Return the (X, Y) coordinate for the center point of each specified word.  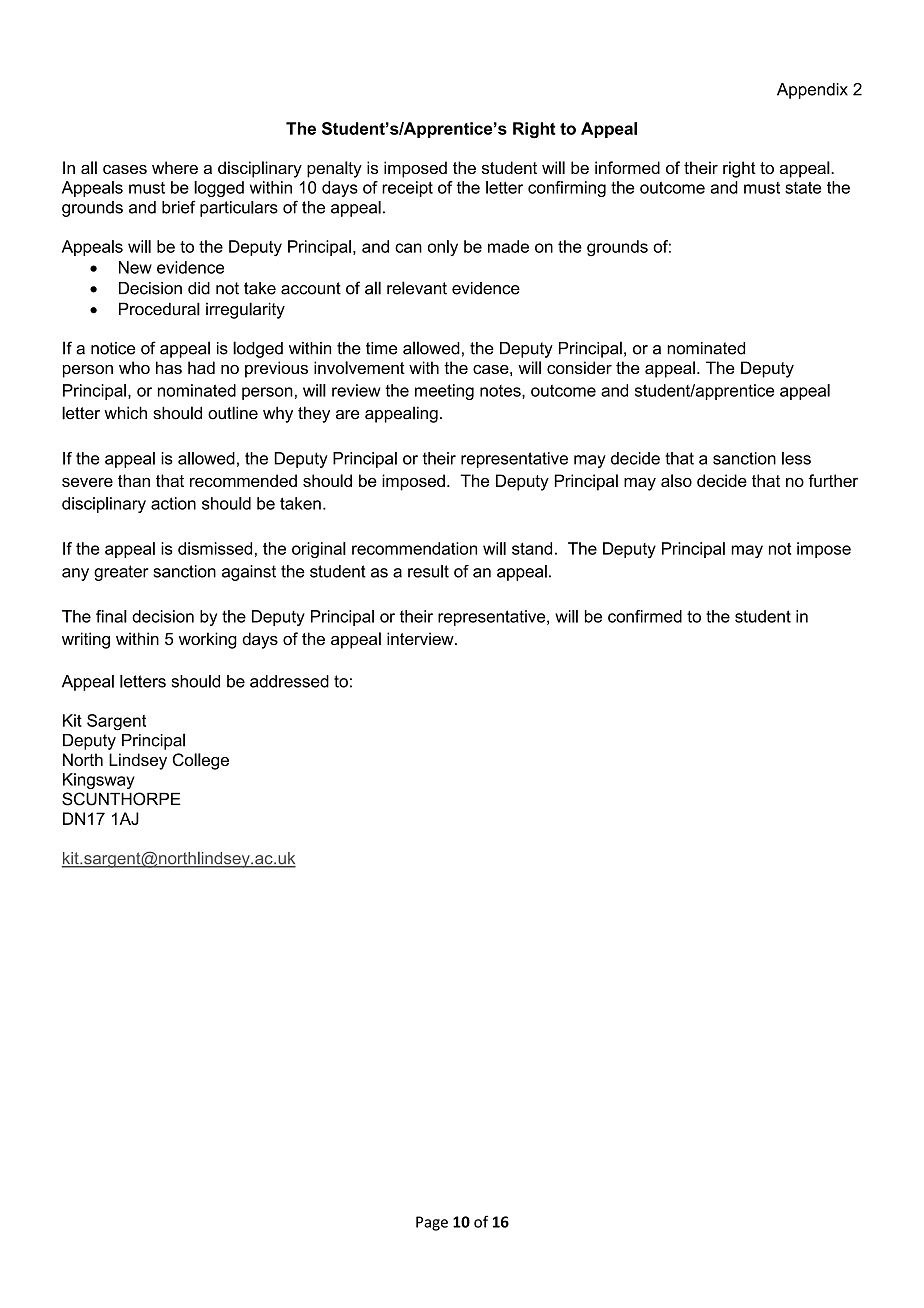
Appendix (812, 91)
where (175, 167)
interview (421, 638)
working (208, 640)
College (201, 761)
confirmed (645, 616)
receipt (407, 189)
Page (432, 1223)
